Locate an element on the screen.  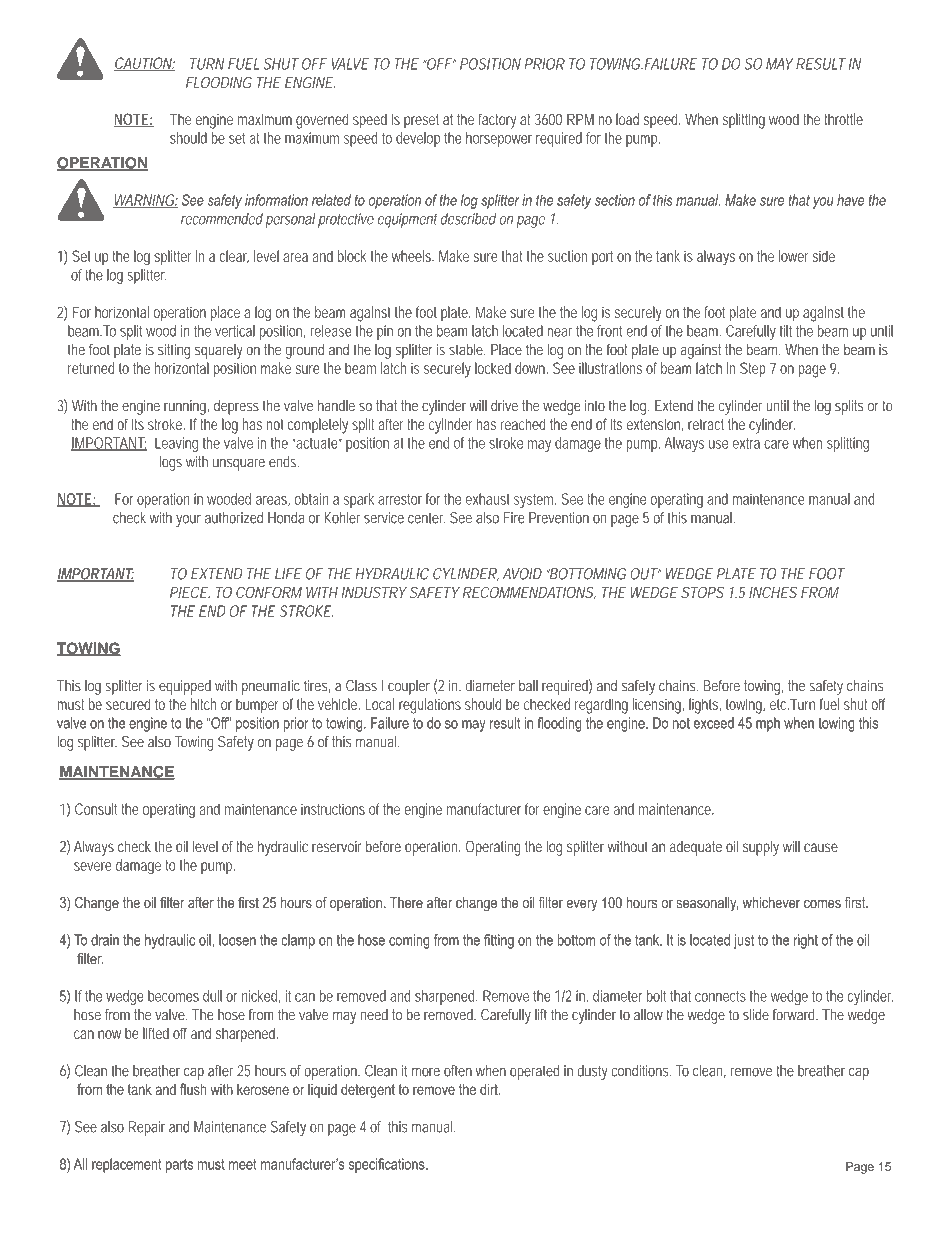
regulations is located at coordinates (430, 706).
